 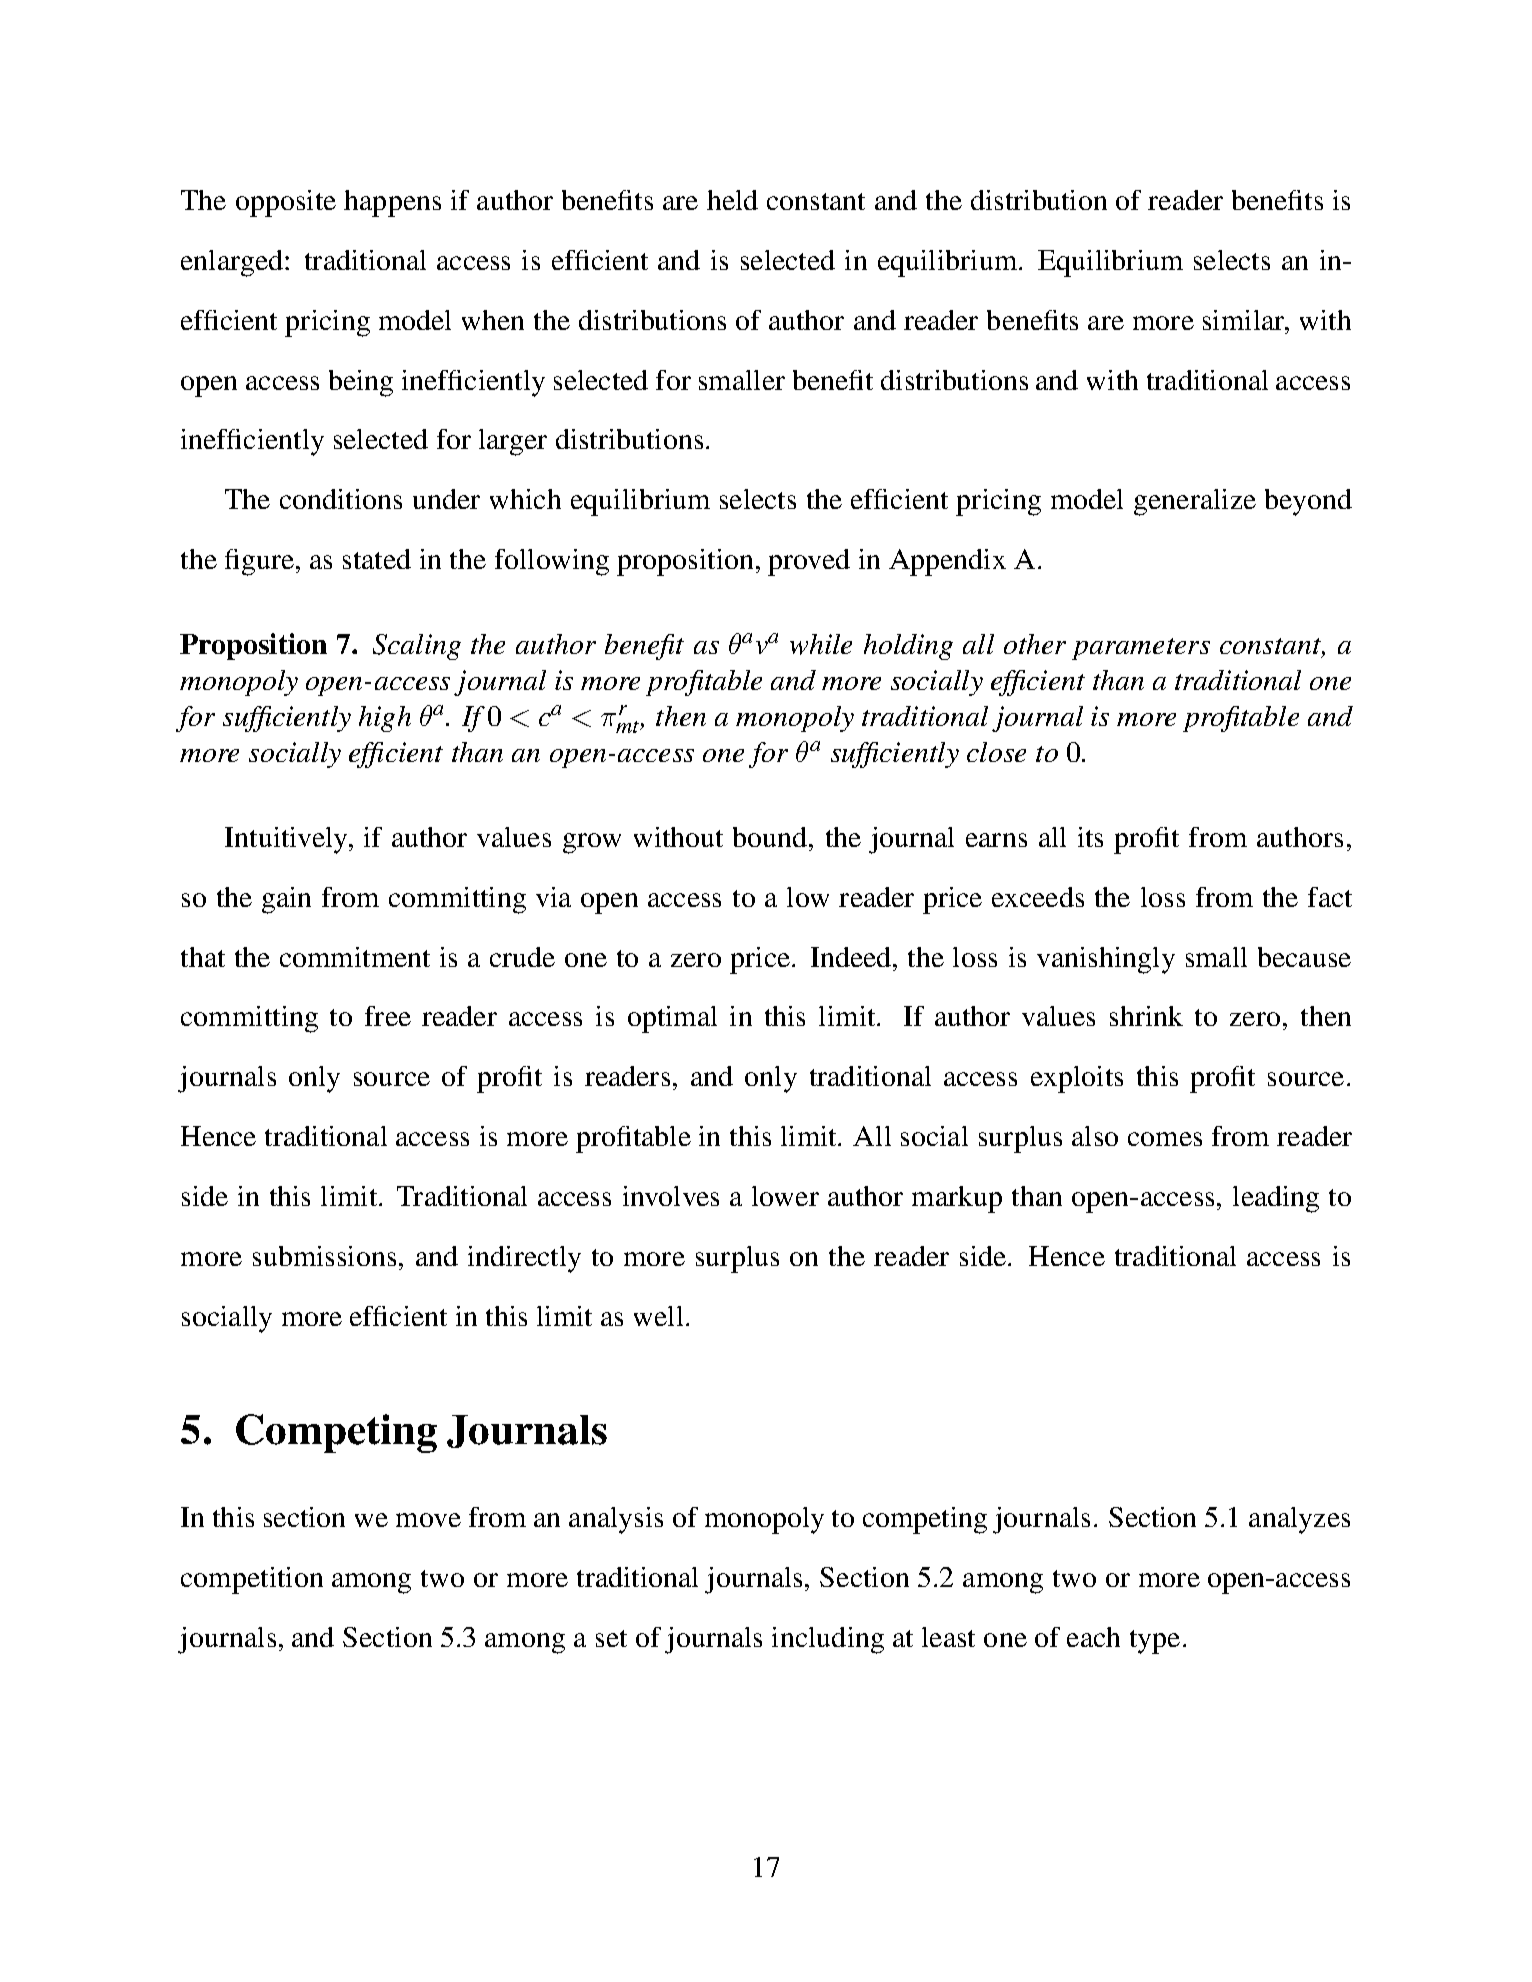 I want to click on Indeed, so click(x=852, y=957).
